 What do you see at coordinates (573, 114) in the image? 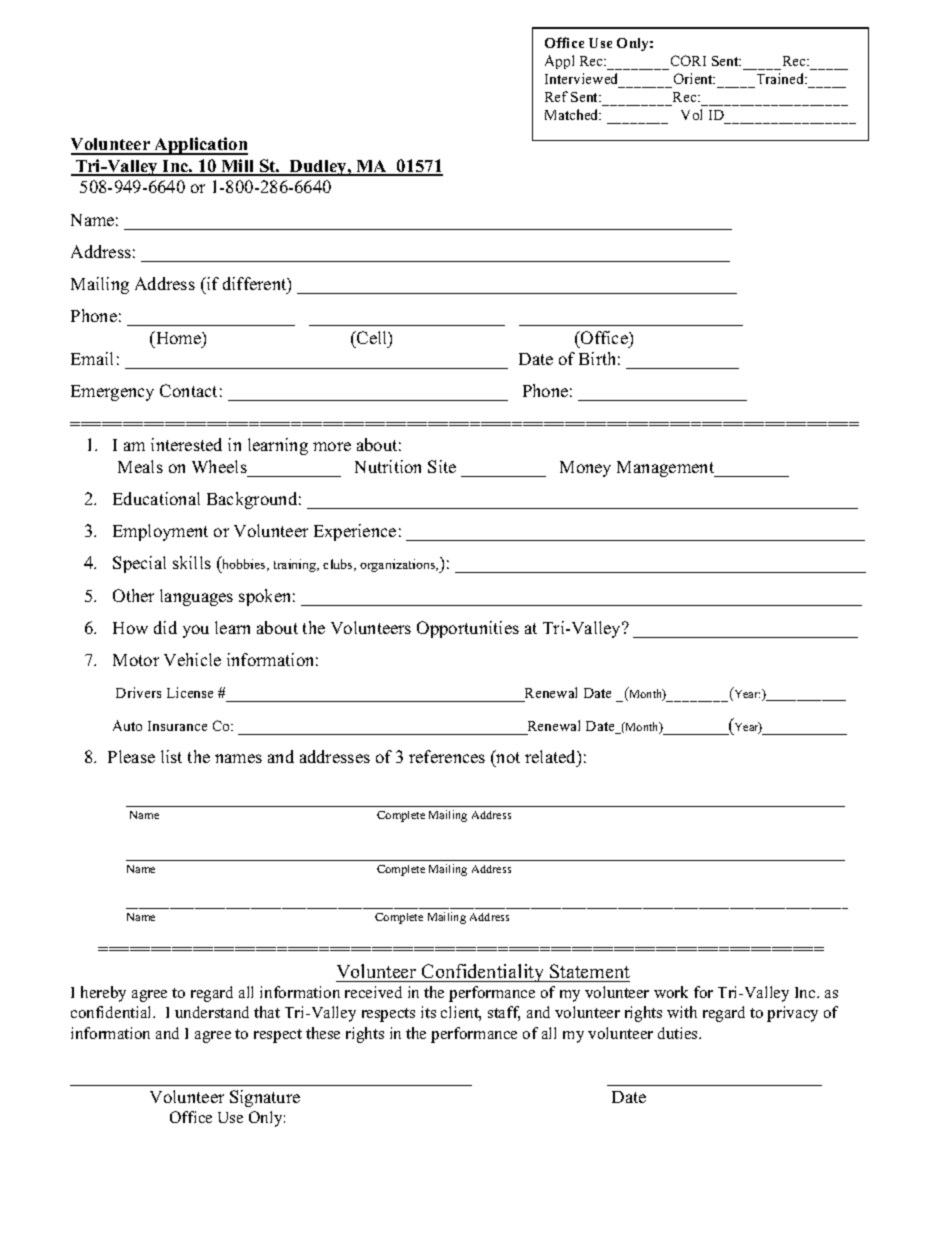
I see `Matched` at bounding box center [573, 114].
